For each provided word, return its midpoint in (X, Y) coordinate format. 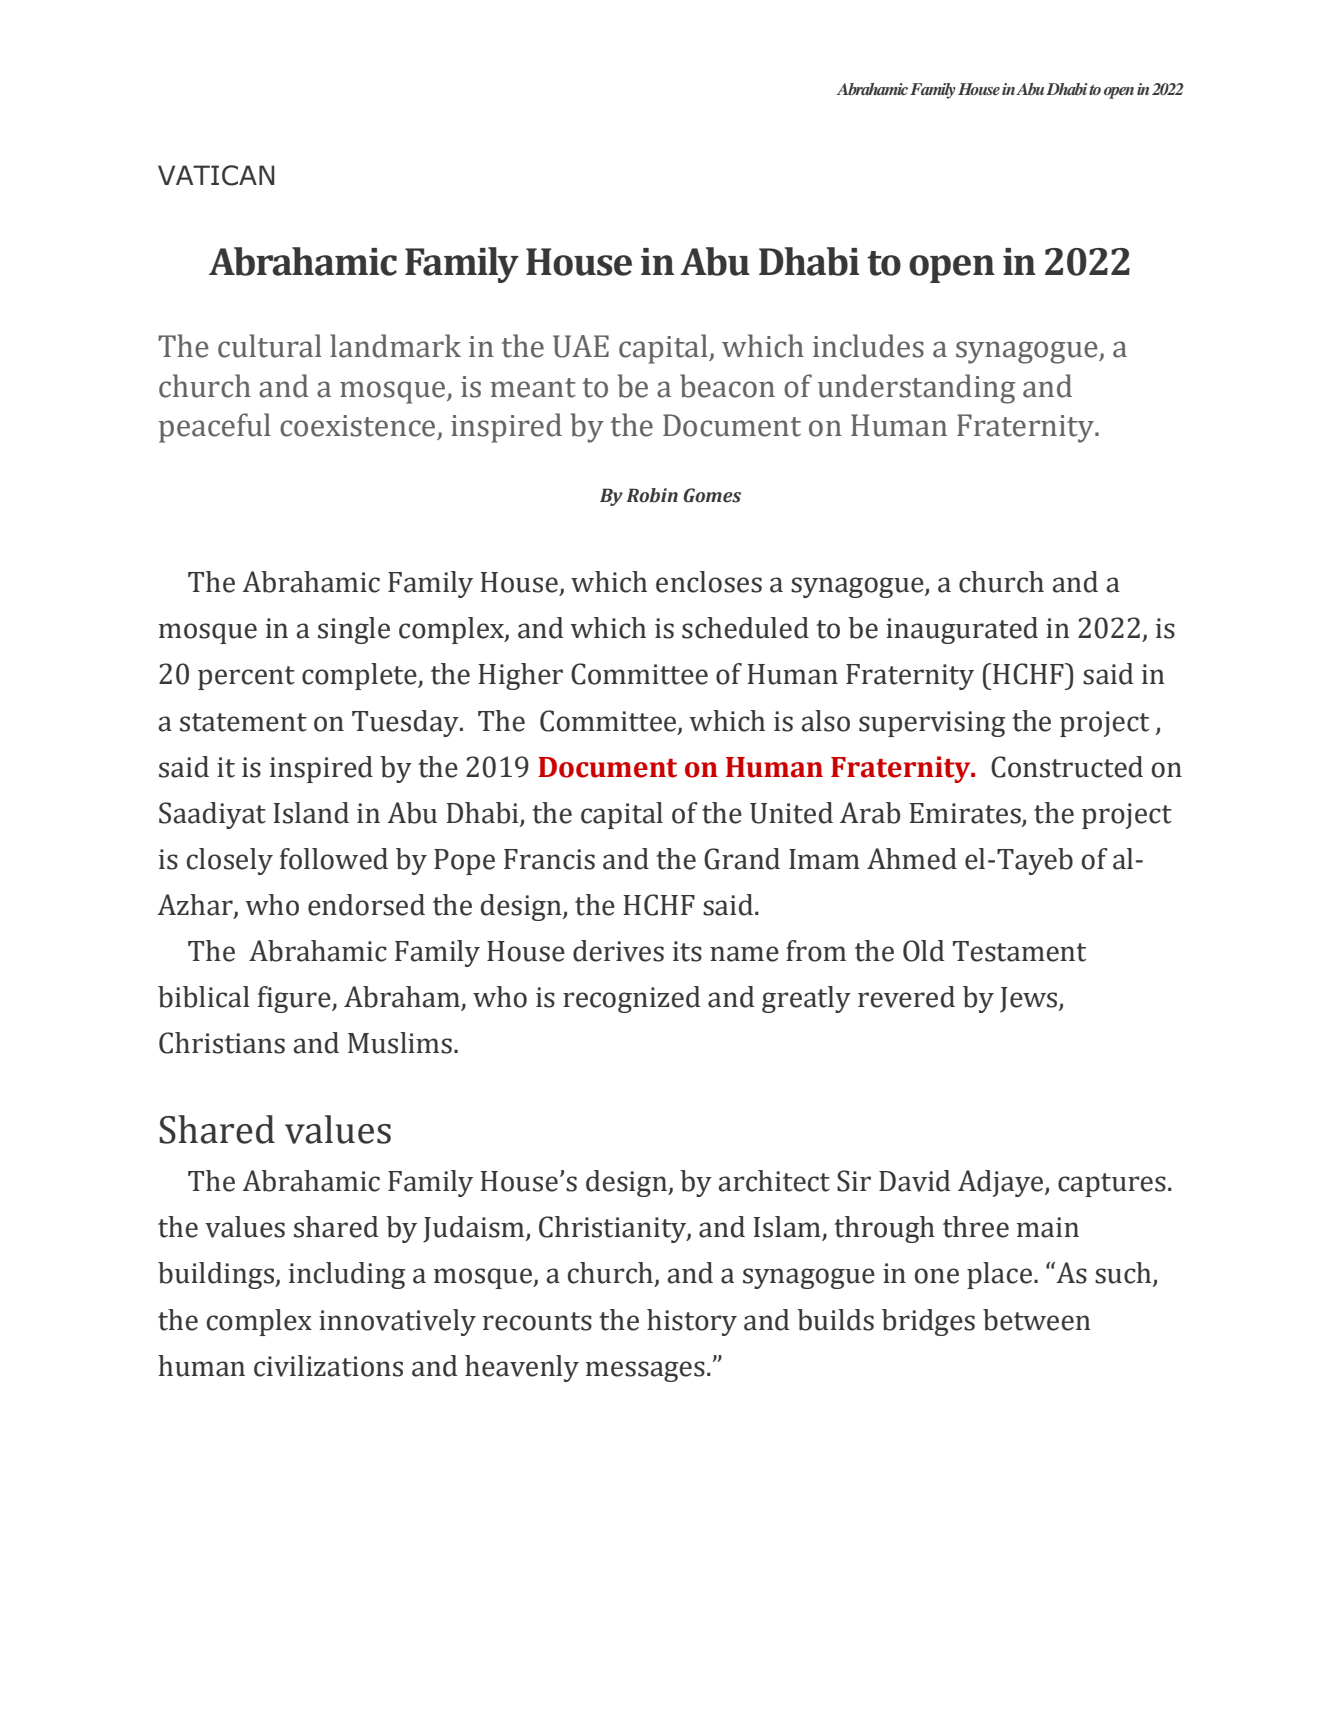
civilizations (328, 1366)
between (1037, 1320)
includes (868, 346)
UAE (581, 346)
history (692, 1322)
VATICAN (216, 175)
